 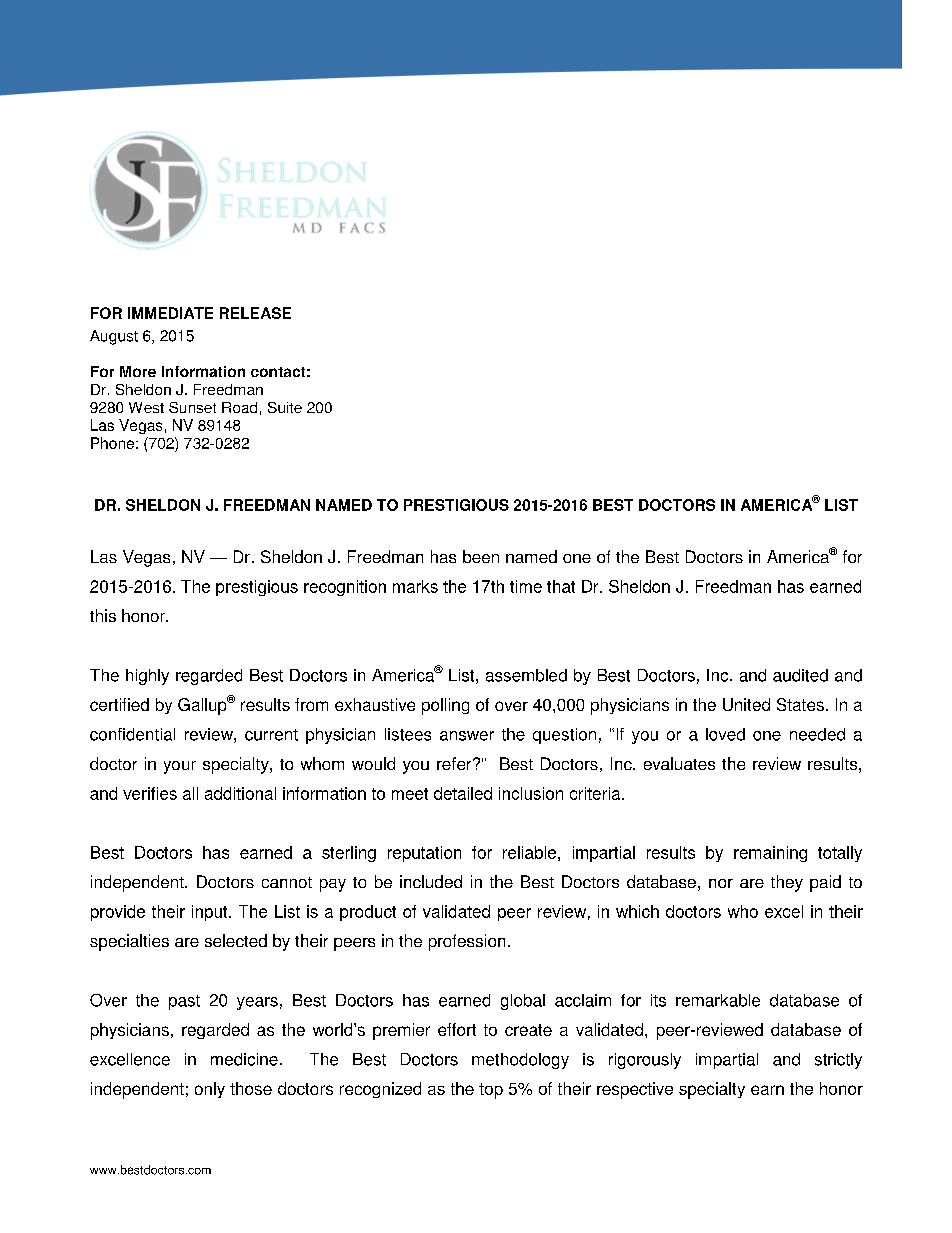 I want to click on highly, so click(x=147, y=677).
